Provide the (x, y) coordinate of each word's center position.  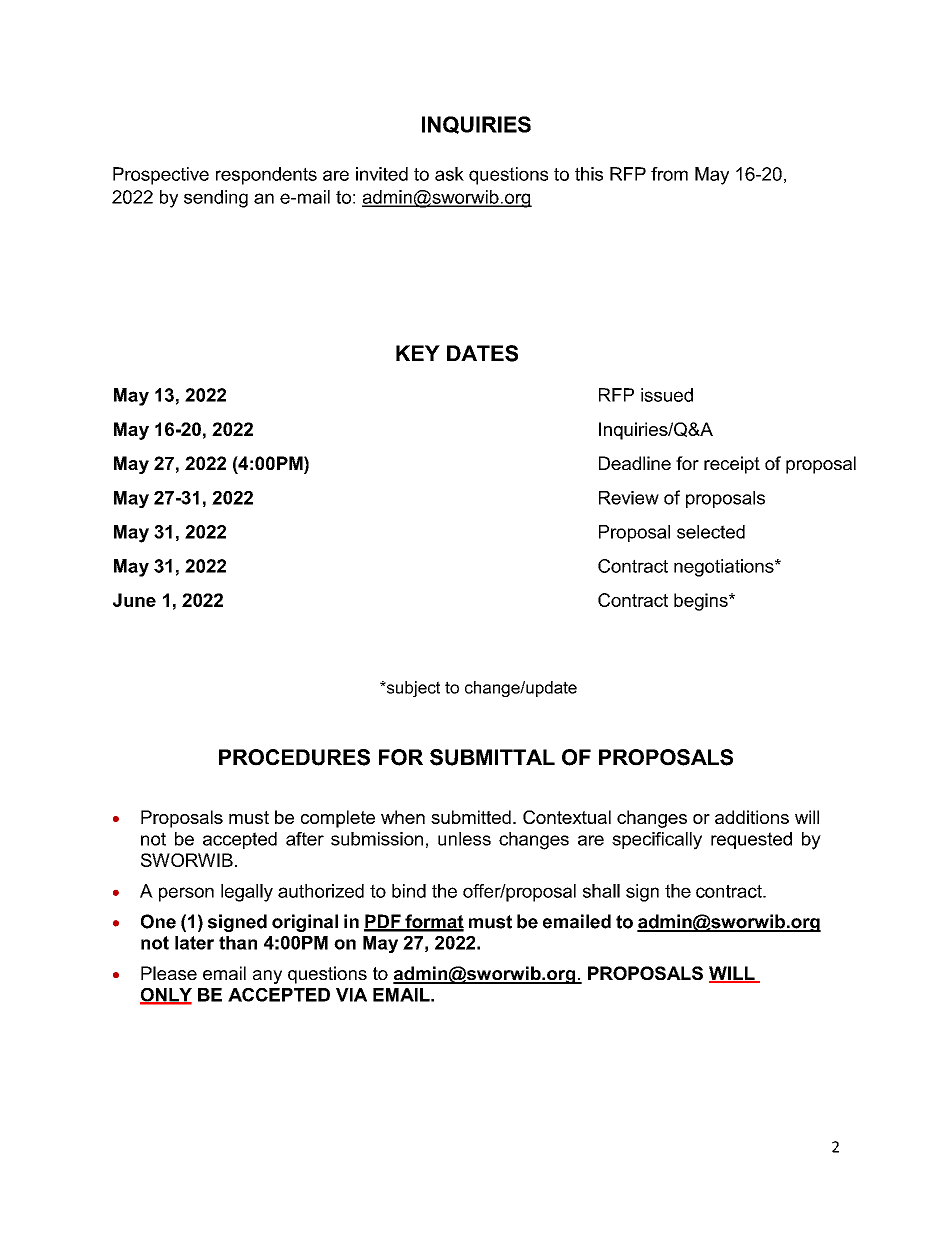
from (669, 174)
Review (629, 498)
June (134, 600)
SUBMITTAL (492, 757)
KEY (418, 353)
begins (702, 602)
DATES (482, 353)
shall (601, 891)
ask (449, 174)
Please (169, 973)
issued (667, 395)
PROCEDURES (294, 757)
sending (216, 199)
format (433, 922)
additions (752, 817)
